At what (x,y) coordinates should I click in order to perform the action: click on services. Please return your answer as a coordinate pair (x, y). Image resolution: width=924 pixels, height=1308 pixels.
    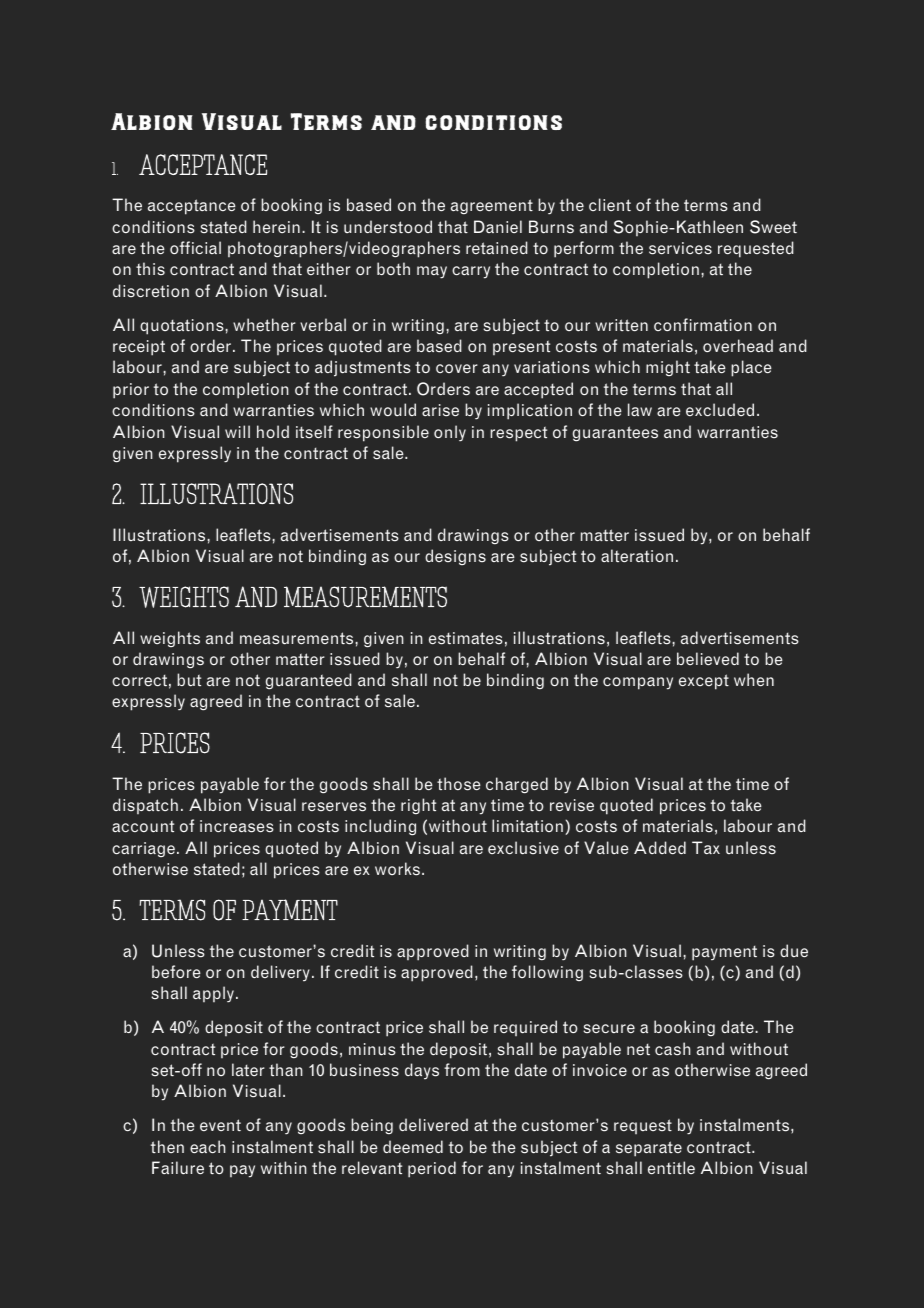
    Looking at the image, I should click on (680, 248).
